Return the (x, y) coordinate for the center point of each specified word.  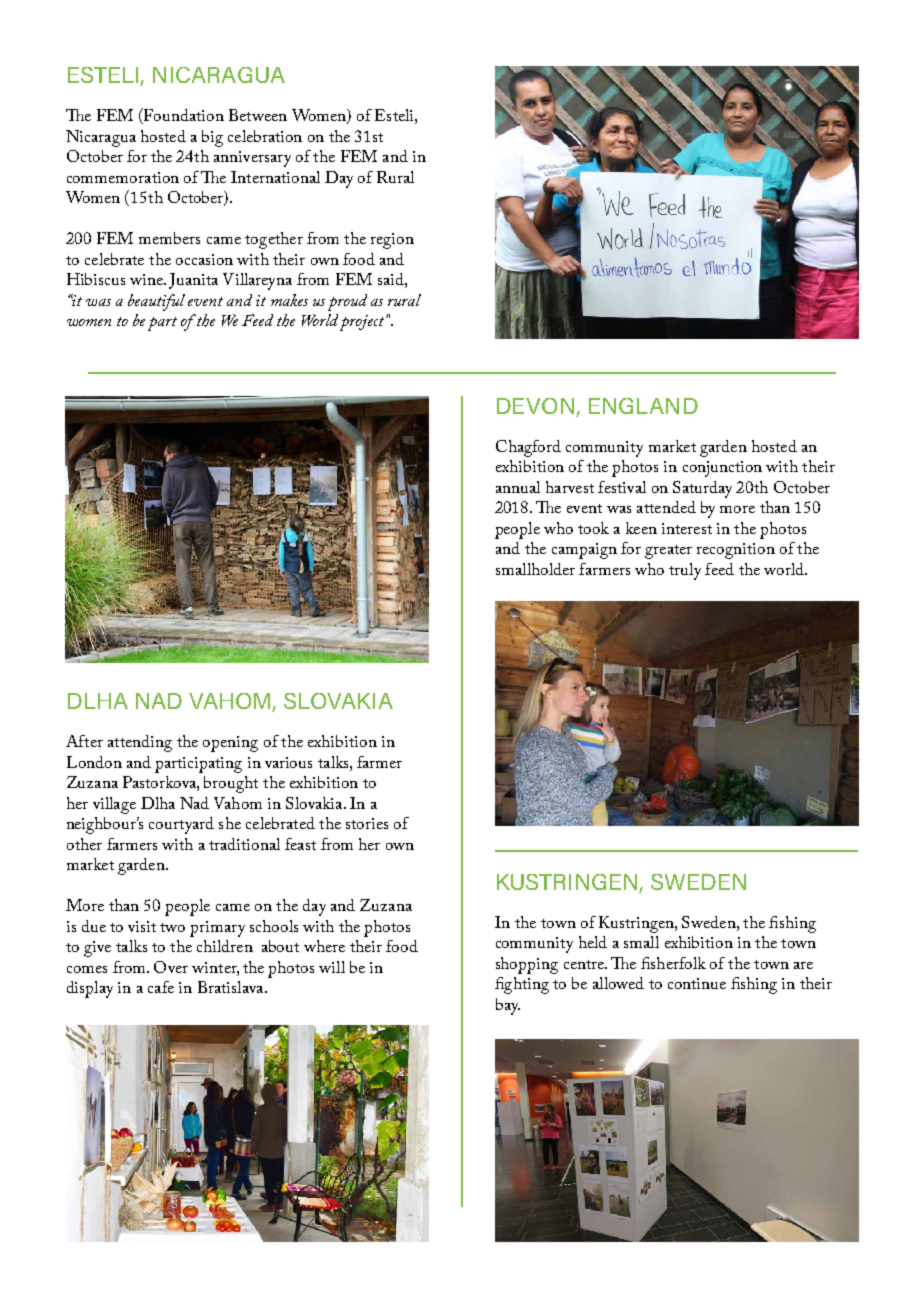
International (275, 177)
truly (685, 571)
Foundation (183, 116)
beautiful (156, 302)
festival (622, 487)
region (392, 241)
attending (140, 743)
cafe (161, 987)
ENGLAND (643, 406)
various (288, 762)
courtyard (181, 825)
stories (367, 823)
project (363, 323)
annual (518, 487)
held (593, 942)
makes (289, 300)
